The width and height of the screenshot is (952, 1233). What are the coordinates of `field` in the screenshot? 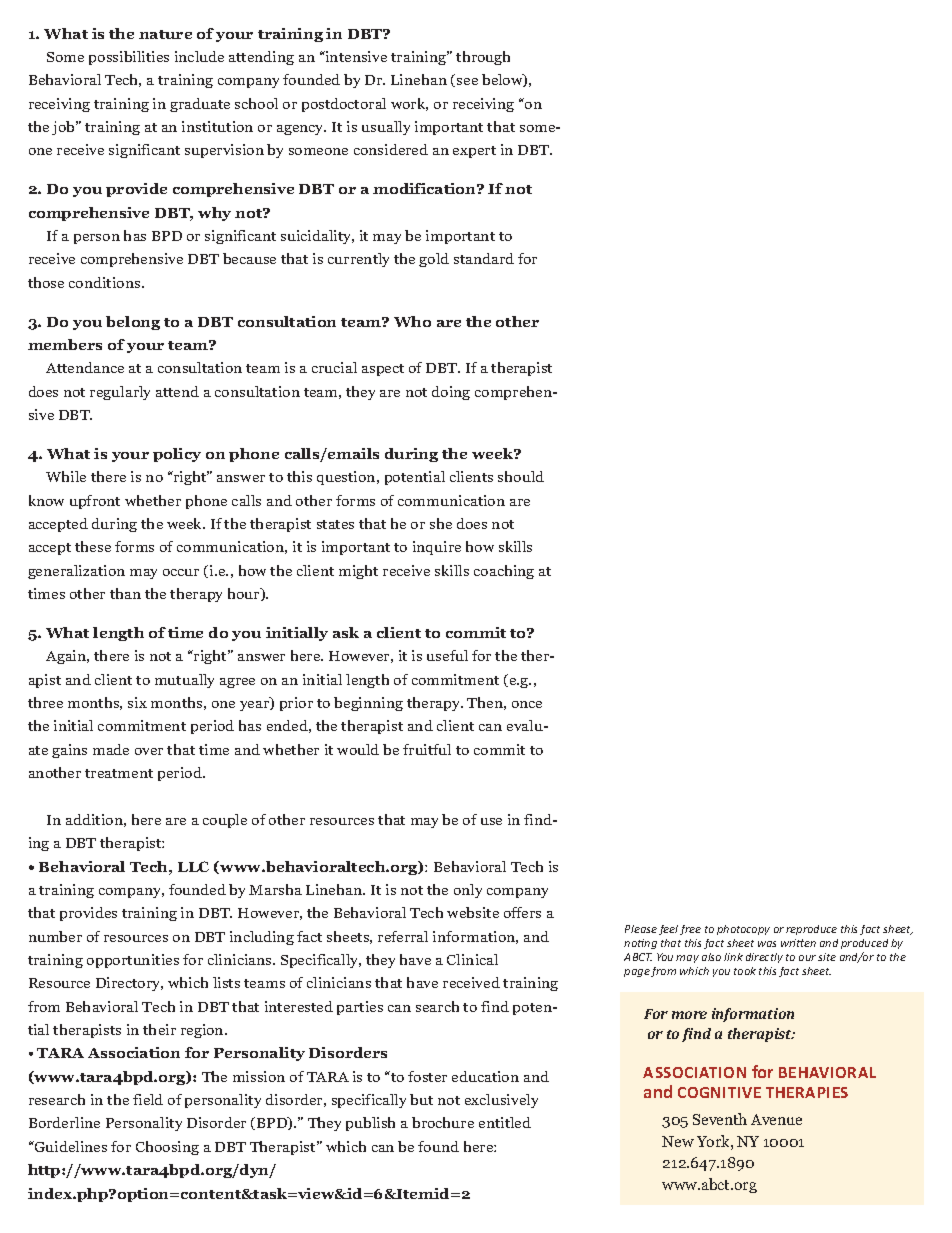 It's located at (148, 1099).
